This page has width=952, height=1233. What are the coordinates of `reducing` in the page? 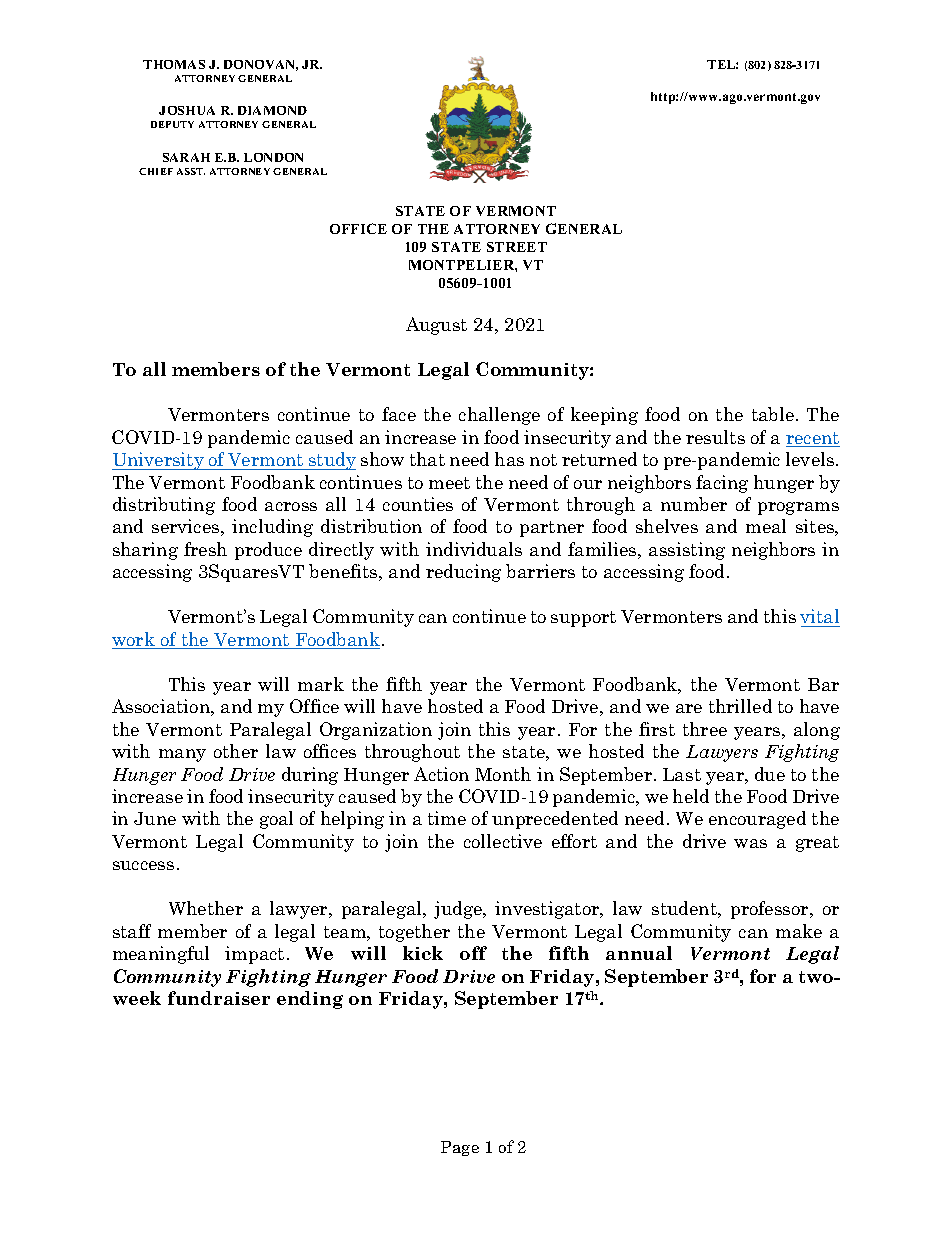 It's located at (463, 573).
